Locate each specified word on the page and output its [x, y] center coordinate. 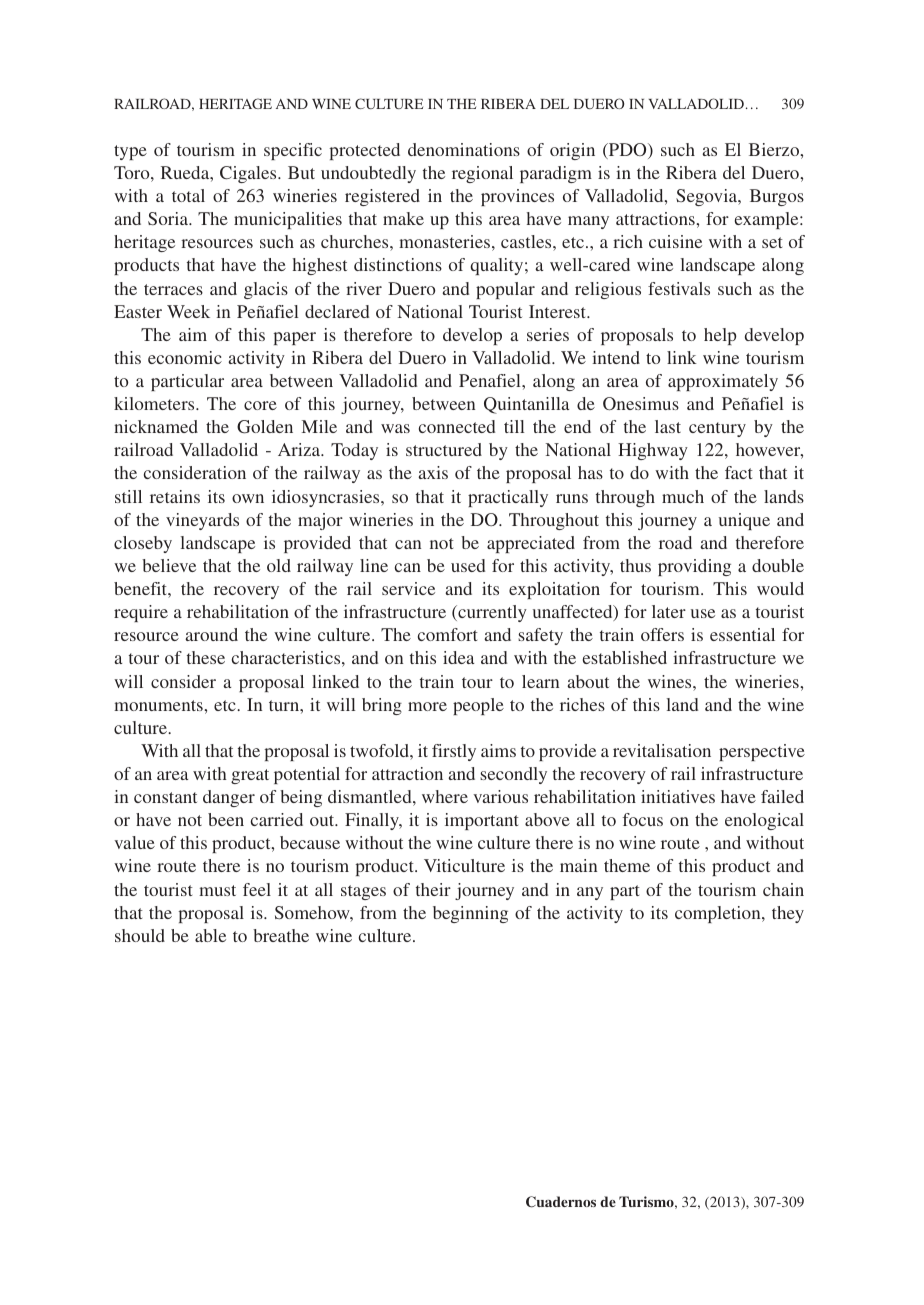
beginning [470, 914]
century [717, 429]
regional [482, 174]
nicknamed [156, 426]
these [206, 657]
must [217, 890]
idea [458, 657]
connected [457, 426]
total [188, 195]
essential [742, 634]
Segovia [708, 197]
